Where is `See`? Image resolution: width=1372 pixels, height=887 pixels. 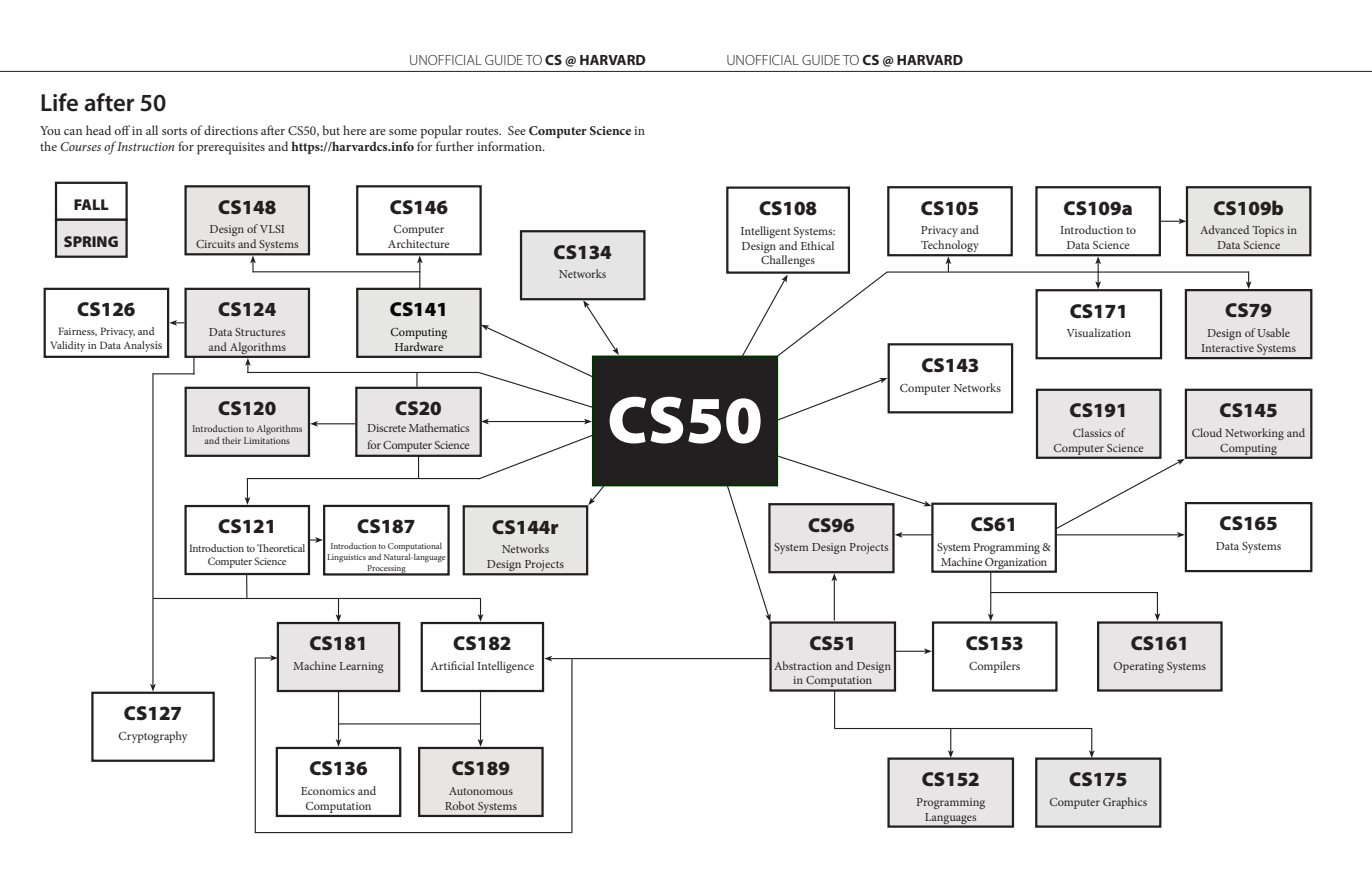 See is located at coordinates (517, 130).
